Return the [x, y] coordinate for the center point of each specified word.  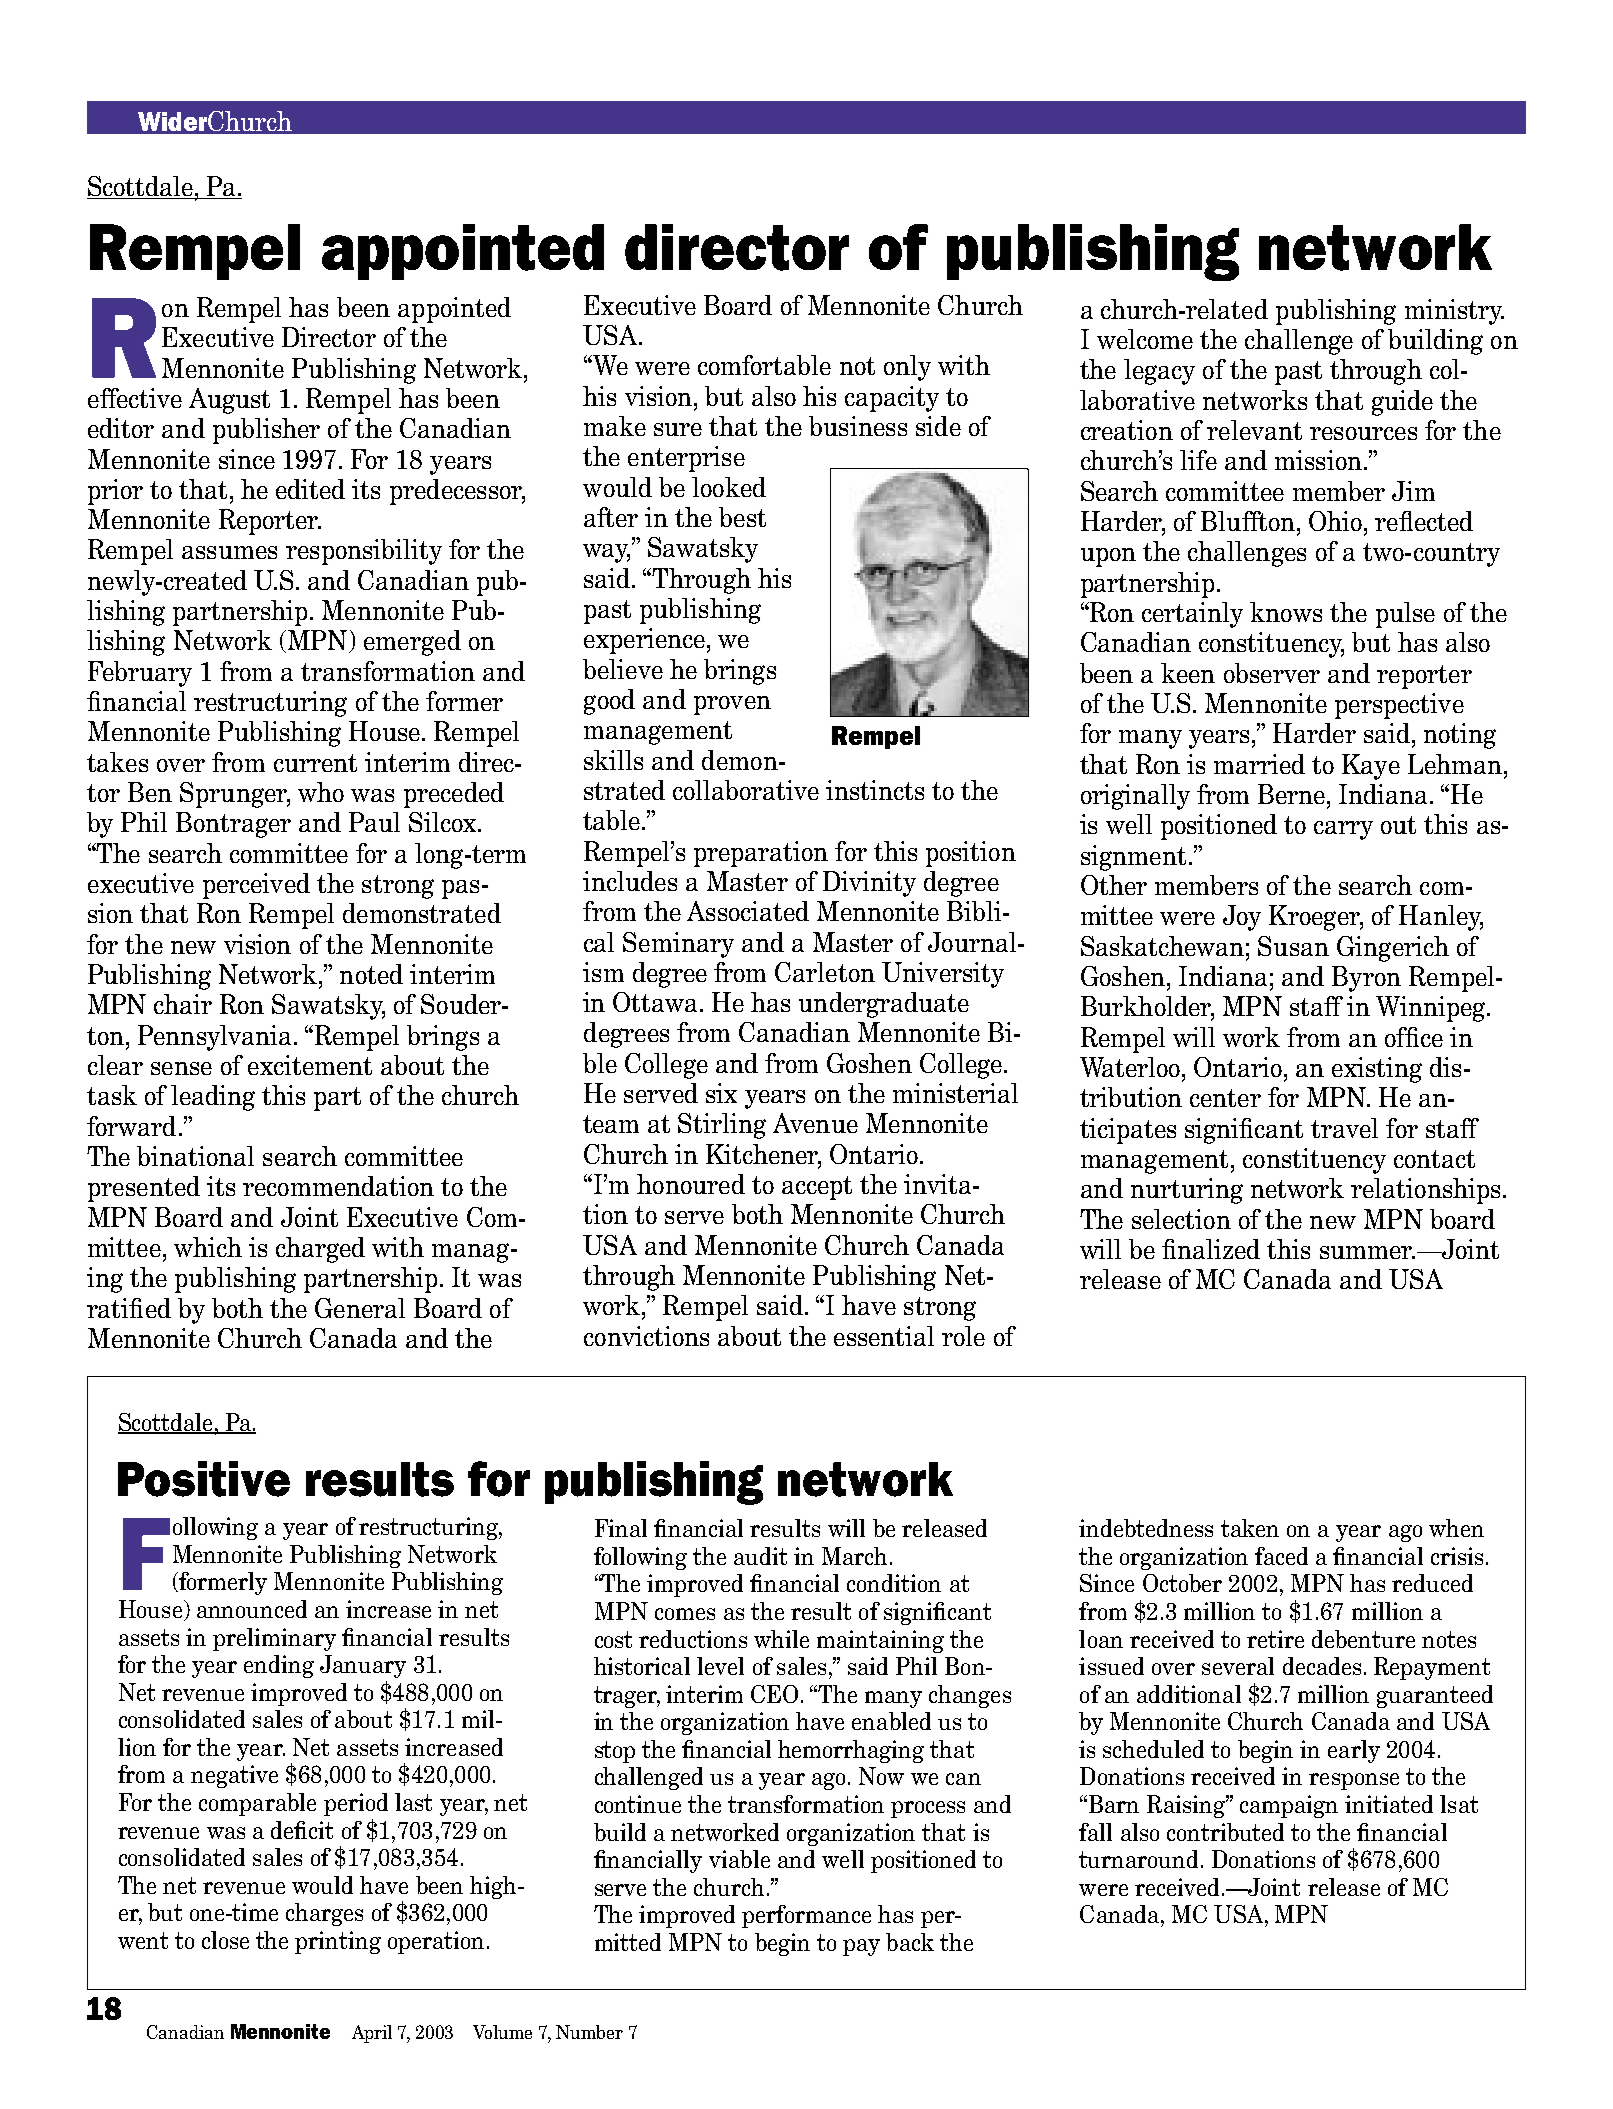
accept [817, 1188]
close [225, 1940]
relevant [1254, 430]
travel [1344, 1128]
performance [806, 1916]
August [229, 401]
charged [320, 1250]
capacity [892, 399]
